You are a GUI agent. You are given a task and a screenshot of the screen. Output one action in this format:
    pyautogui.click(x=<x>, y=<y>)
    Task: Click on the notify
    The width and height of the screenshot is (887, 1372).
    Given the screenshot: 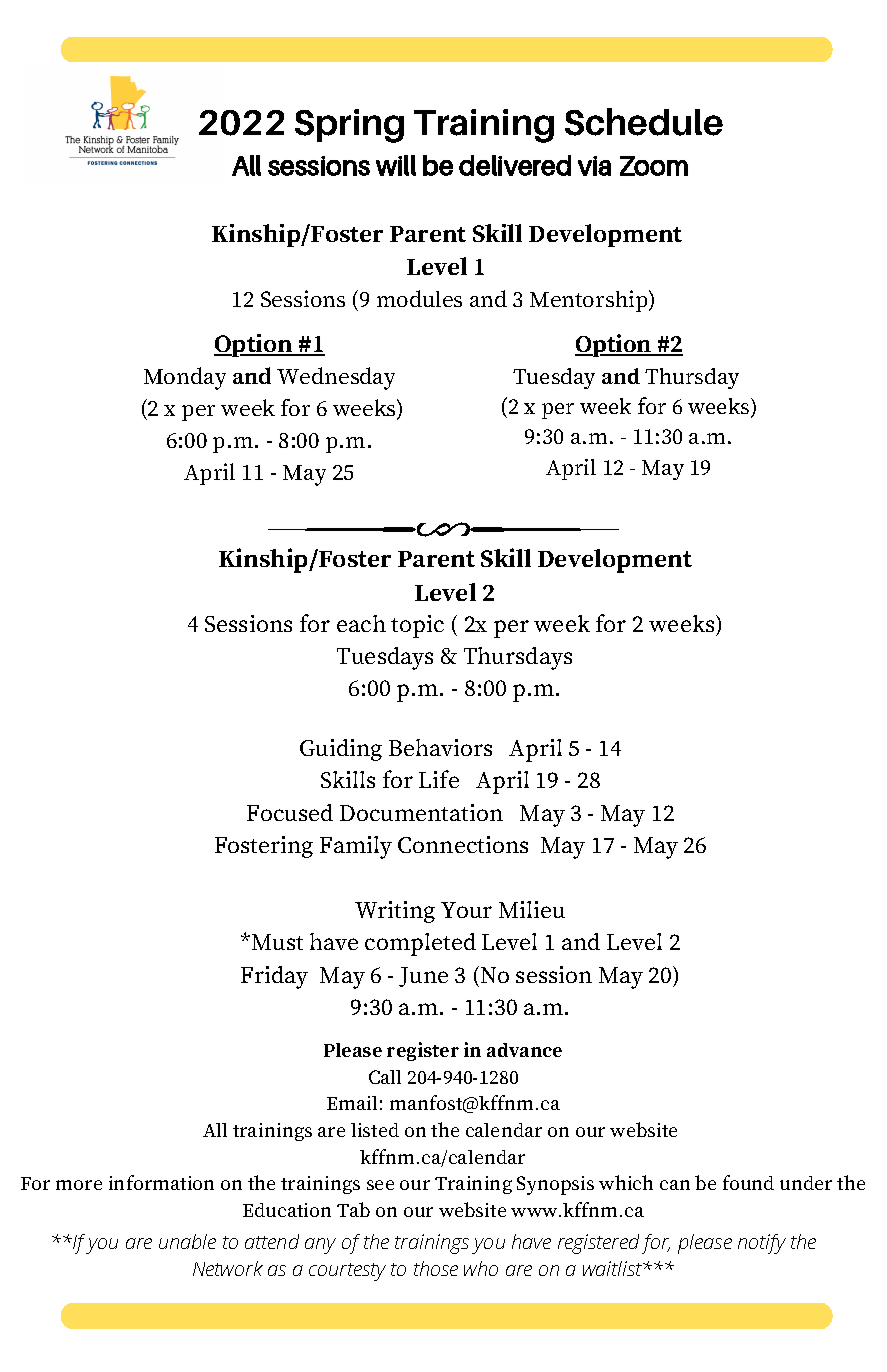 What is the action you would take?
    pyautogui.click(x=762, y=1244)
